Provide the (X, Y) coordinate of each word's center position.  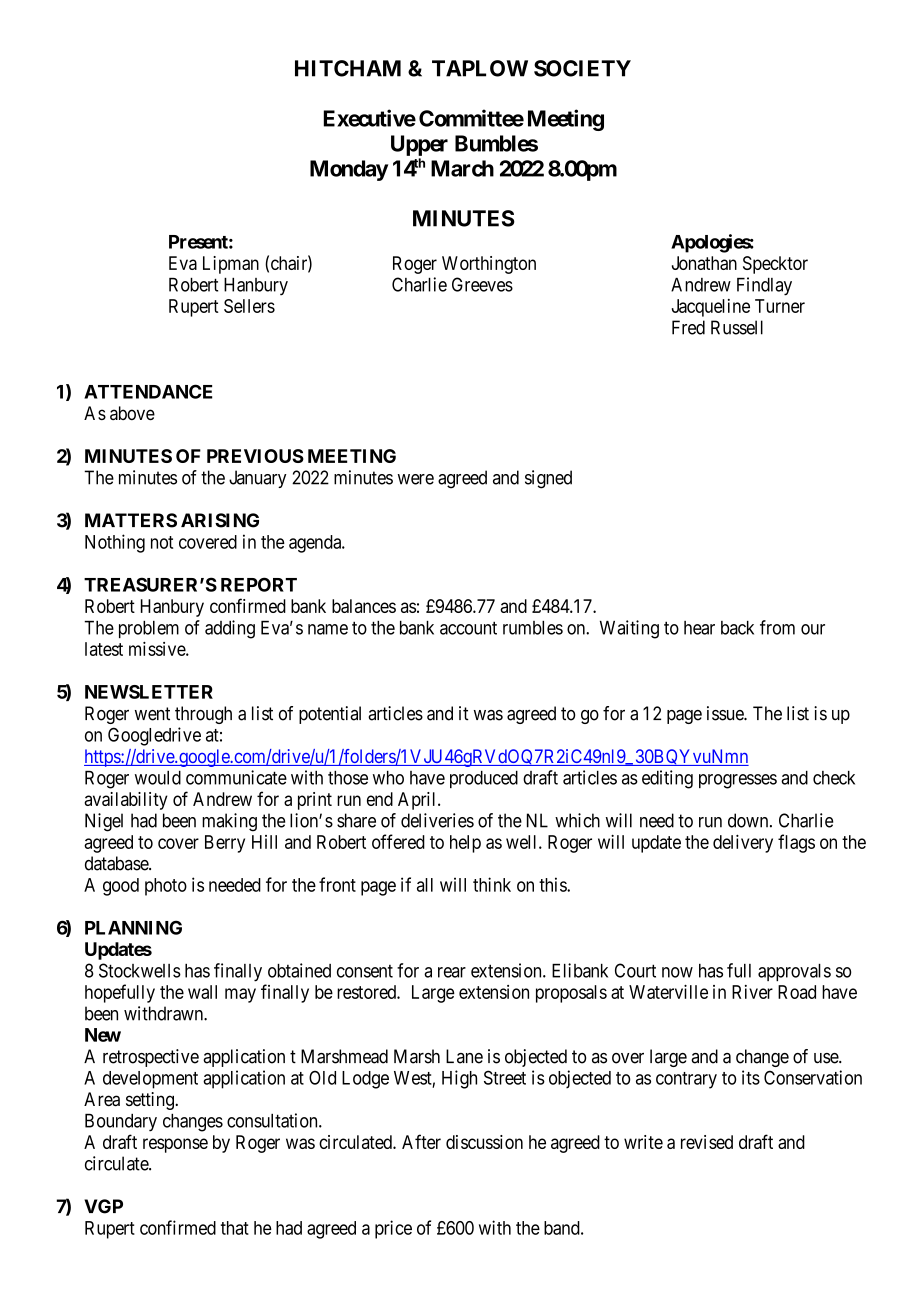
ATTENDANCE (148, 391)
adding (230, 629)
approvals (794, 972)
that (235, 1228)
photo (166, 887)
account (468, 628)
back (737, 628)
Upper (419, 145)
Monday (349, 170)
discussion (484, 1142)
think (492, 884)
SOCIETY (582, 68)
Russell (737, 327)
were (416, 479)
